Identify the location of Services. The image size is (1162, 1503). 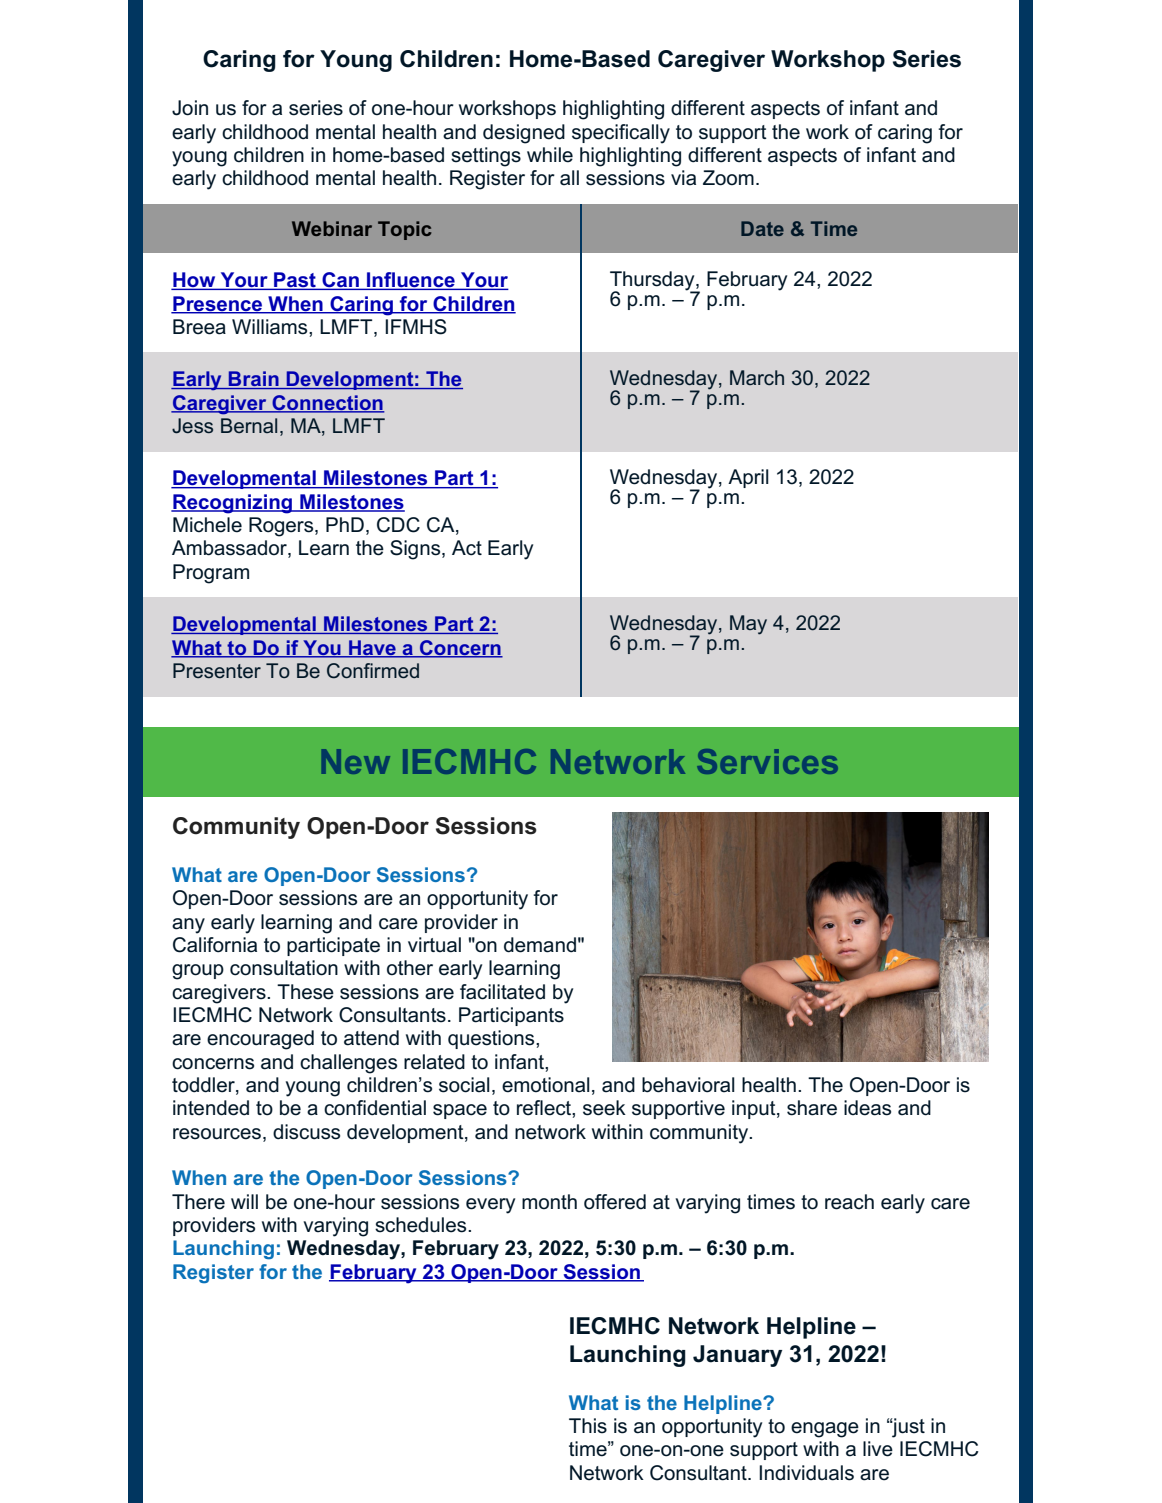
(767, 761).
